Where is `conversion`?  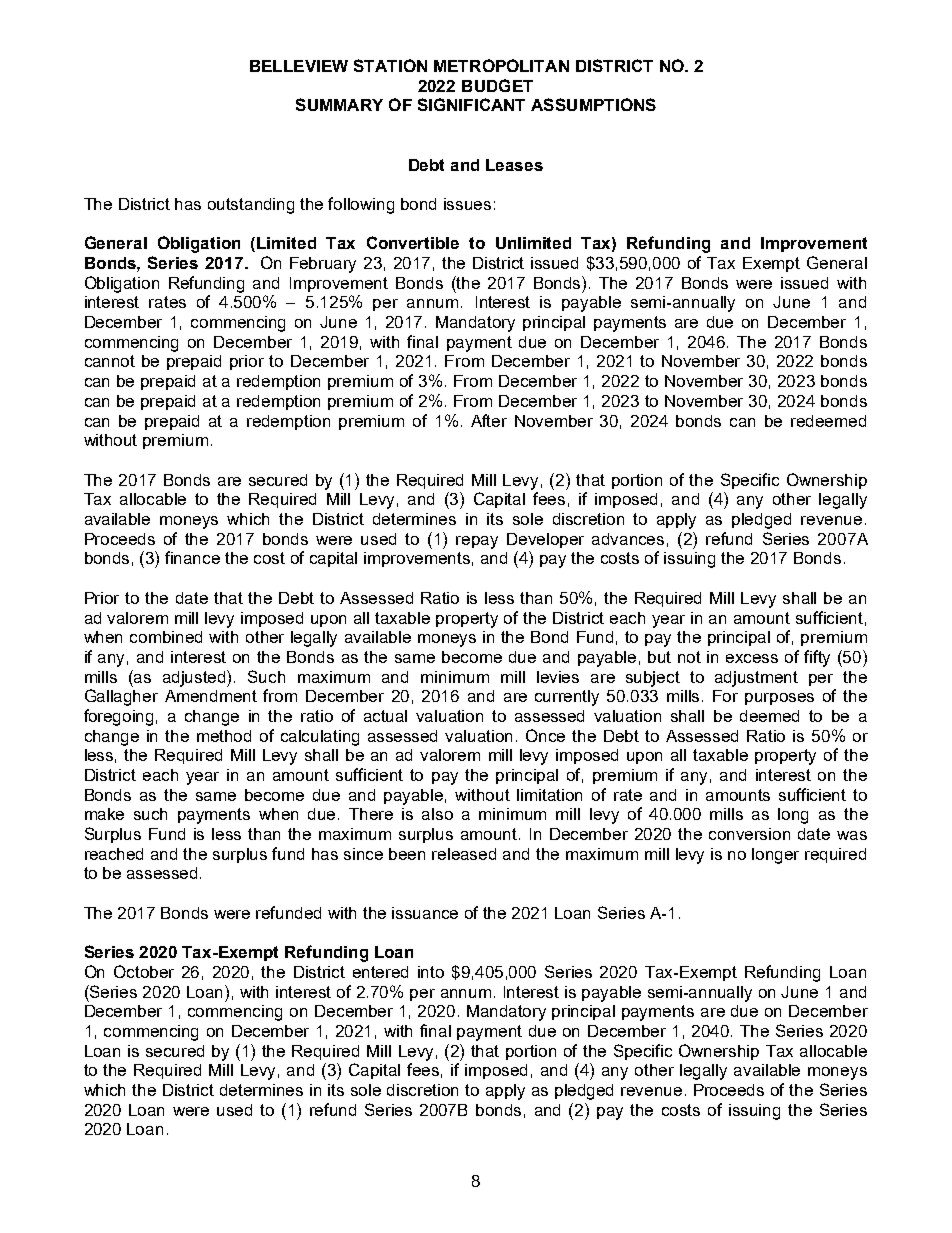 conversion is located at coordinates (749, 834).
